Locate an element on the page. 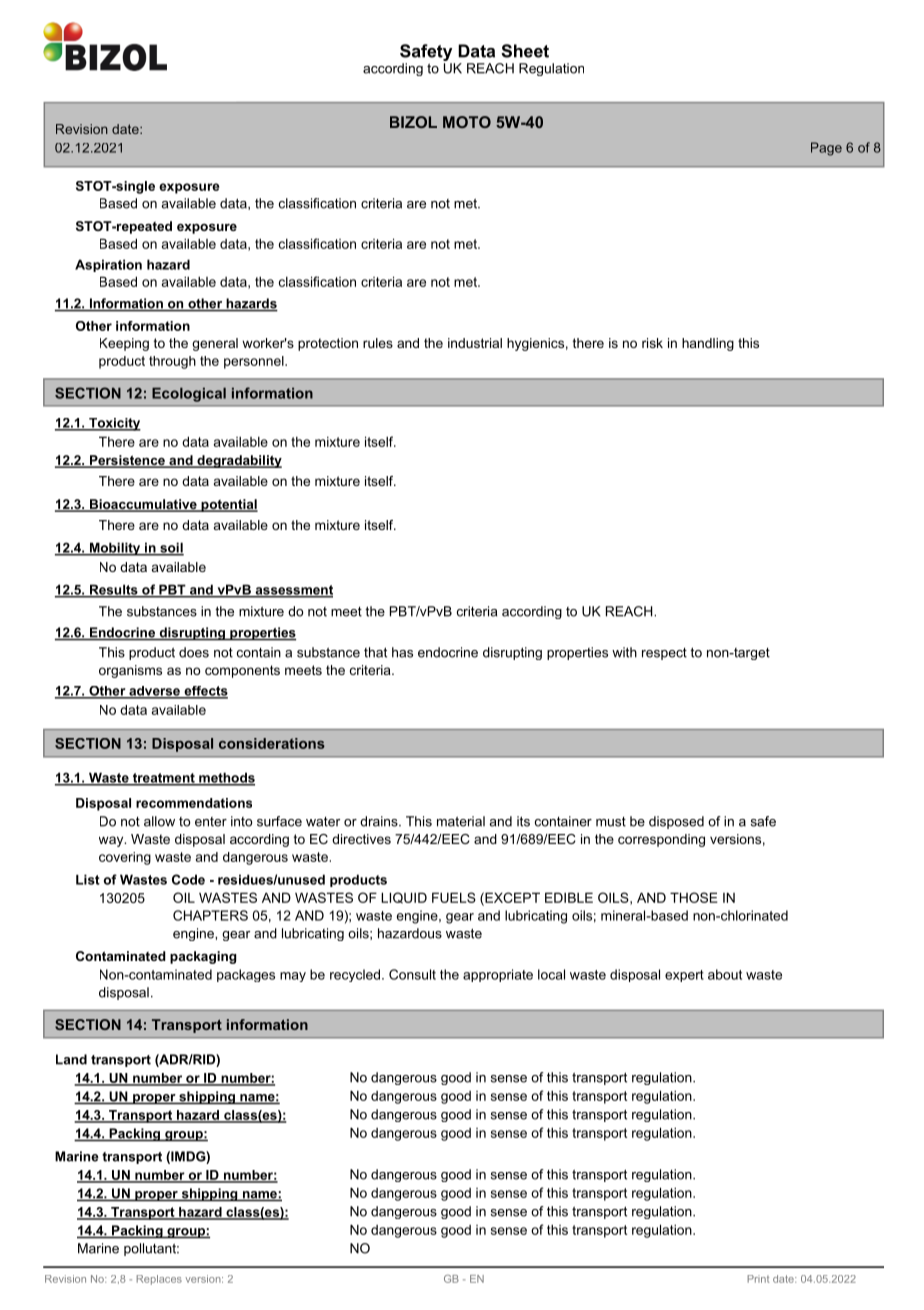 The width and height of the page is (924, 1310). Replaces is located at coordinates (159, 1280).
